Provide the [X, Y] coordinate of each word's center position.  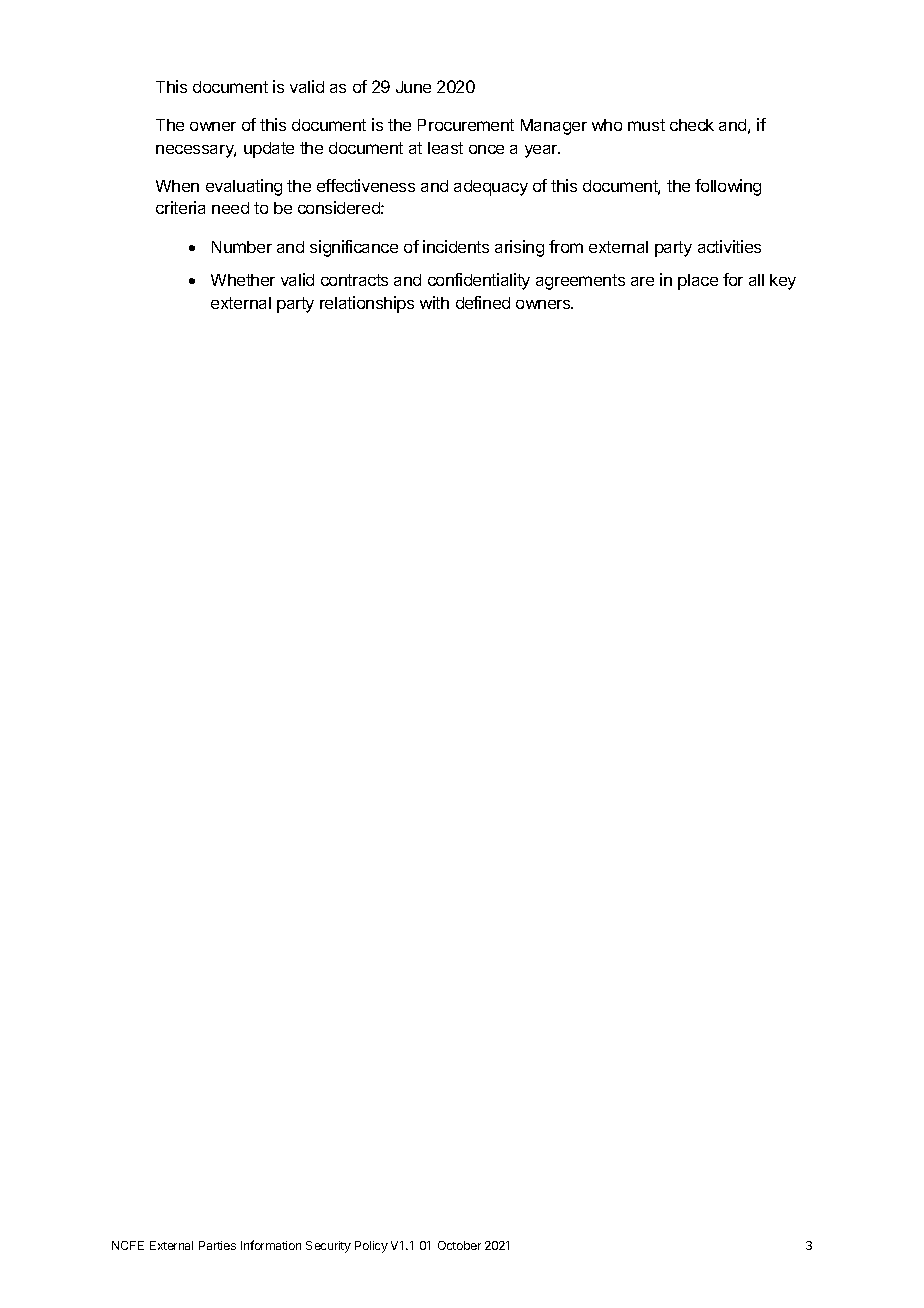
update [269, 150]
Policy [371, 1247]
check [692, 125]
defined [483, 302]
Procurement [466, 125]
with [434, 302]
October [459, 1245]
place [698, 282]
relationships [367, 304]
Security [328, 1247]
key [783, 282]
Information [271, 1245]
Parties [217, 1245]
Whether [243, 280]
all [756, 280]
